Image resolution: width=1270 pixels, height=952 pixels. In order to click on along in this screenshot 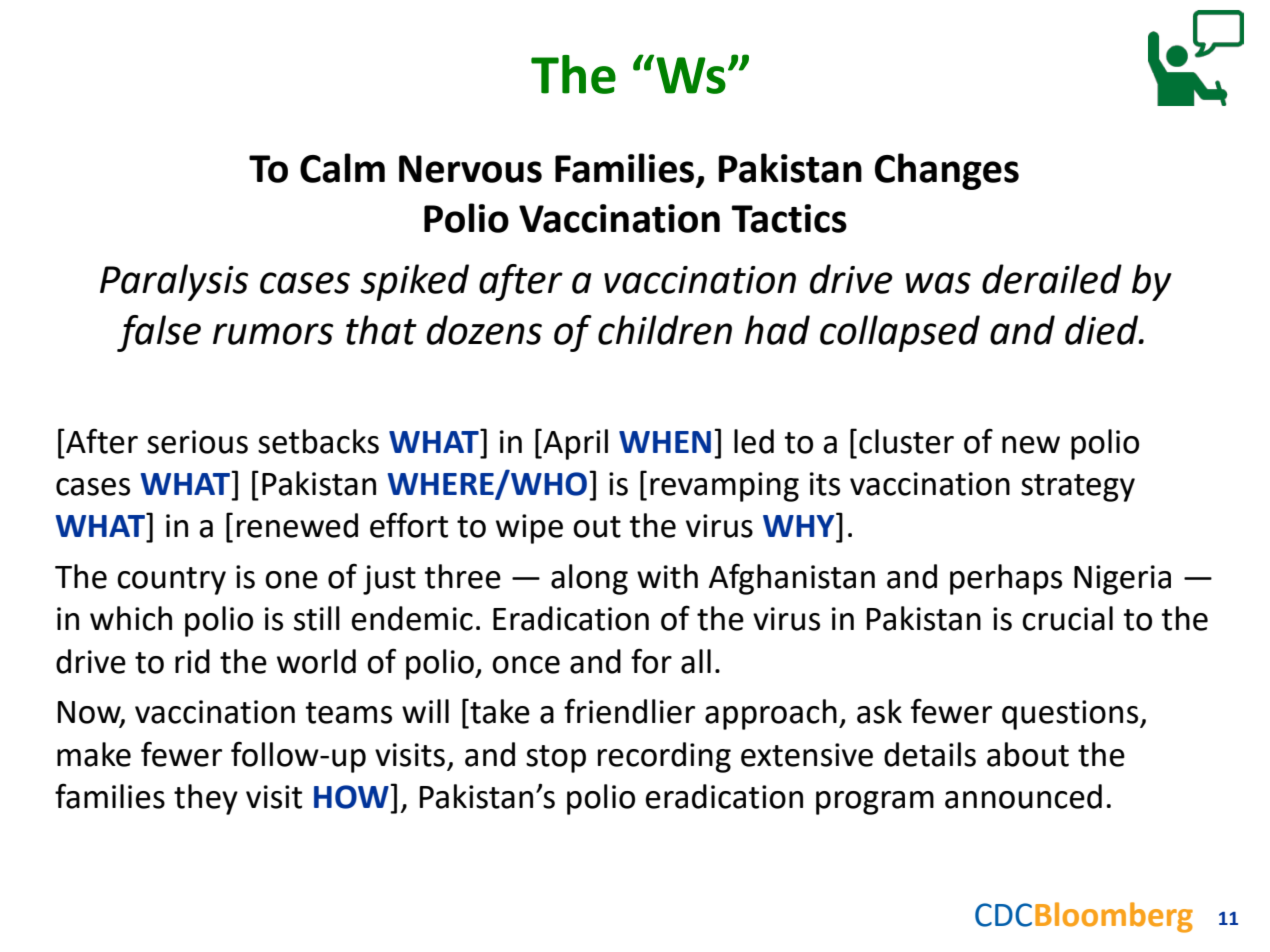, I will do `click(589, 579)`.
